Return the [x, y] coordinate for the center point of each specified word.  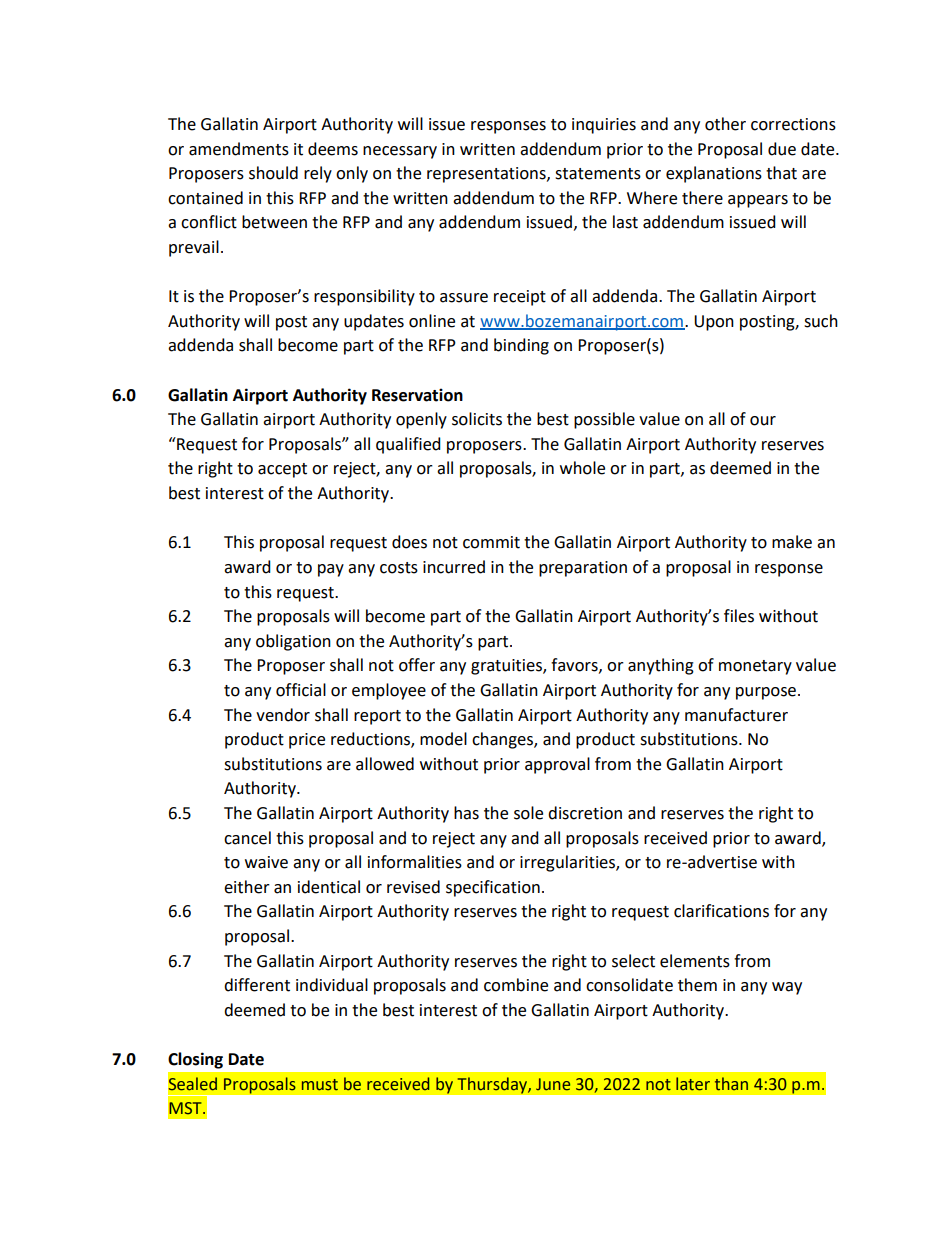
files [739, 616]
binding [521, 346]
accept [282, 470]
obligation [293, 642]
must [320, 1085]
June [553, 1084]
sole [528, 813]
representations [487, 175]
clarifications [721, 911]
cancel [247, 838]
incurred [454, 567]
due [782, 149]
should [273, 173]
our [763, 421]
